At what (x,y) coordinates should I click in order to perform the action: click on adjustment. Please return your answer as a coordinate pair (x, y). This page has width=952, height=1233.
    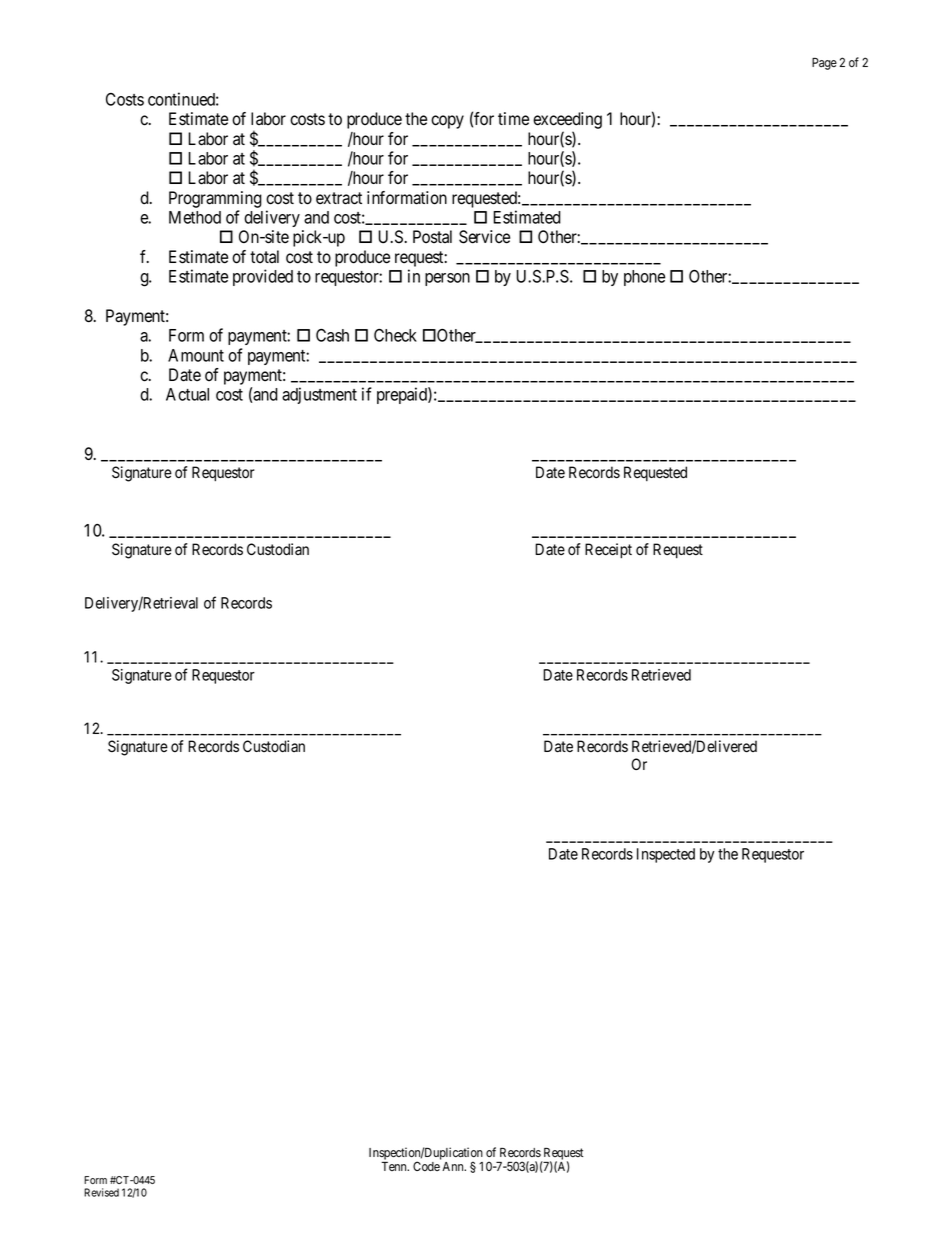
    Looking at the image, I should click on (319, 395).
